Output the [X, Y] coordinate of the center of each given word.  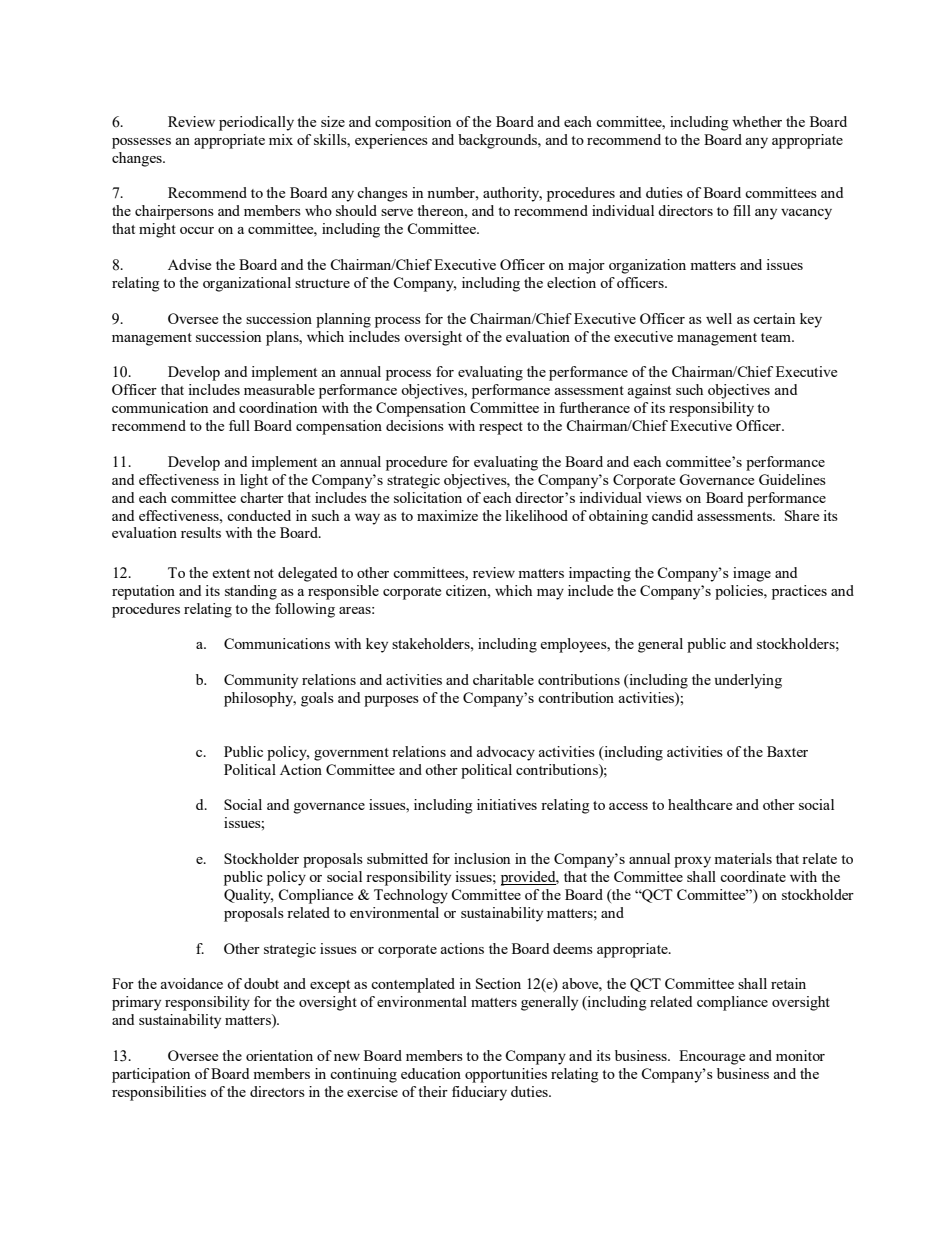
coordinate [753, 876]
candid [672, 515]
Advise [189, 264]
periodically [256, 123]
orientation [279, 1055]
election [571, 282]
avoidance [192, 983]
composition [413, 123]
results [201, 532]
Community [261, 681]
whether [757, 121]
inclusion [482, 858]
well [719, 318]
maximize [447, 515]
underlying [748, 681]
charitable [503, 679]
